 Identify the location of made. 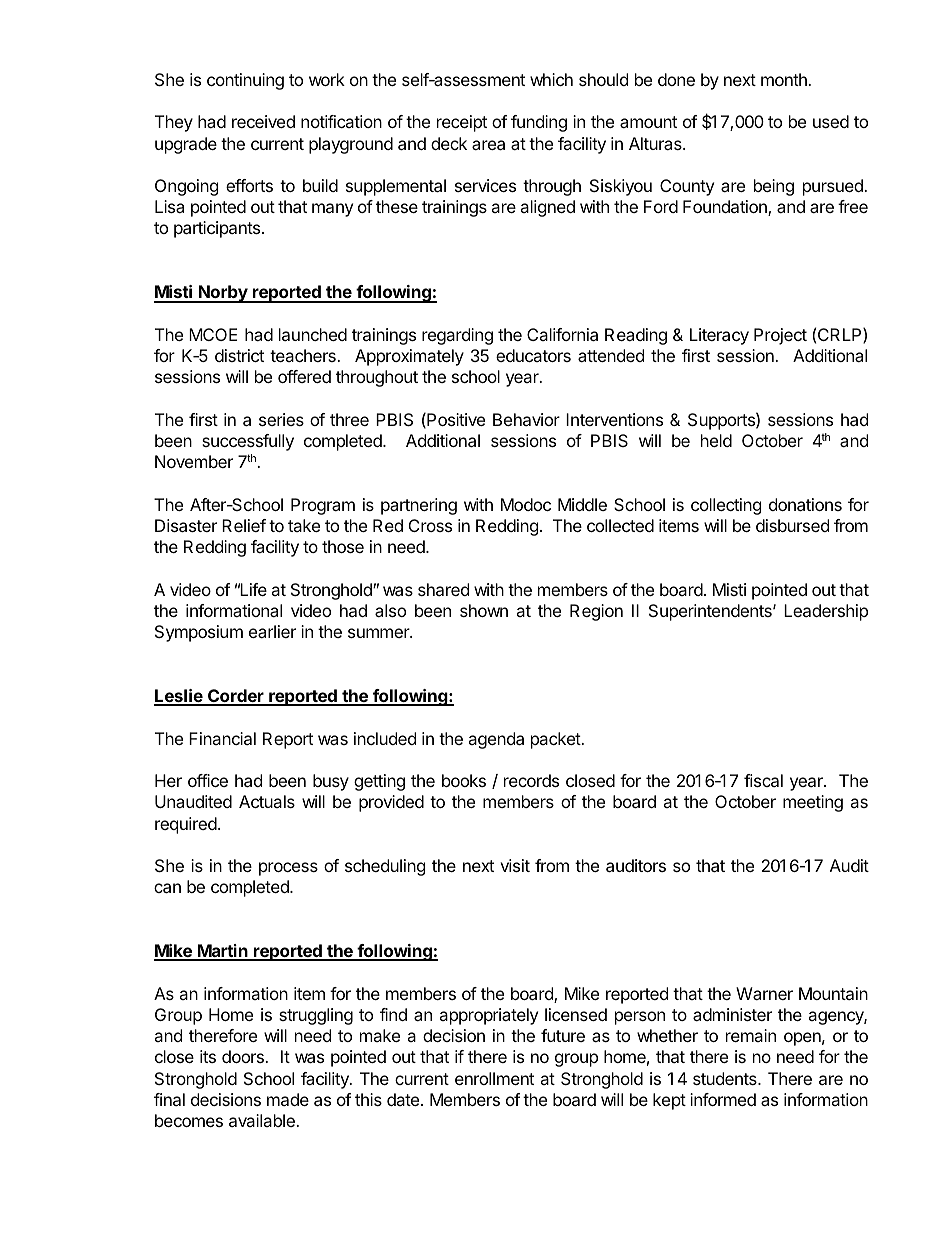
(288, 1099).
